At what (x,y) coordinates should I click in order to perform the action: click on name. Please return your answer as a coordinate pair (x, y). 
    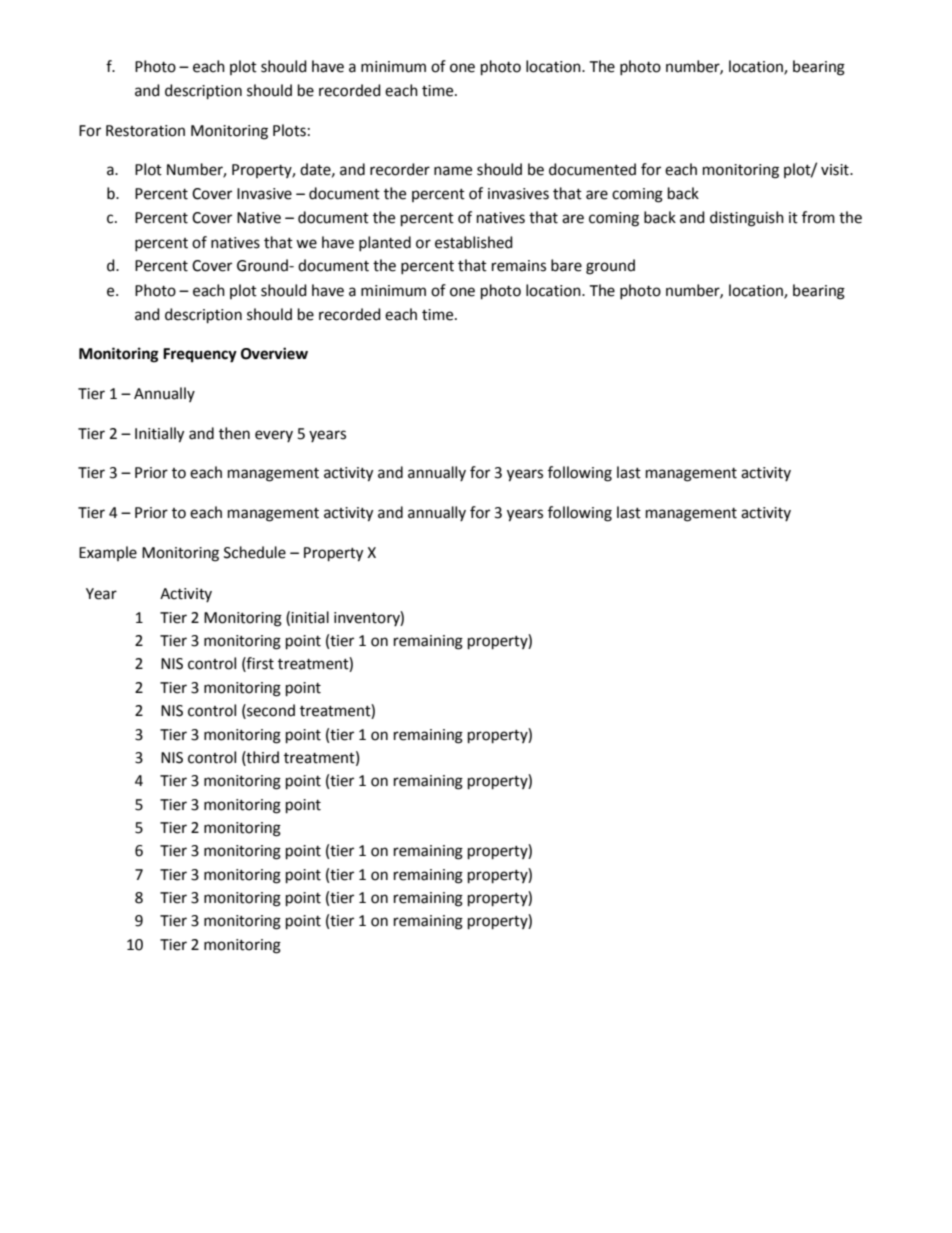
    Looking at the image, I should click on (453, 171).
